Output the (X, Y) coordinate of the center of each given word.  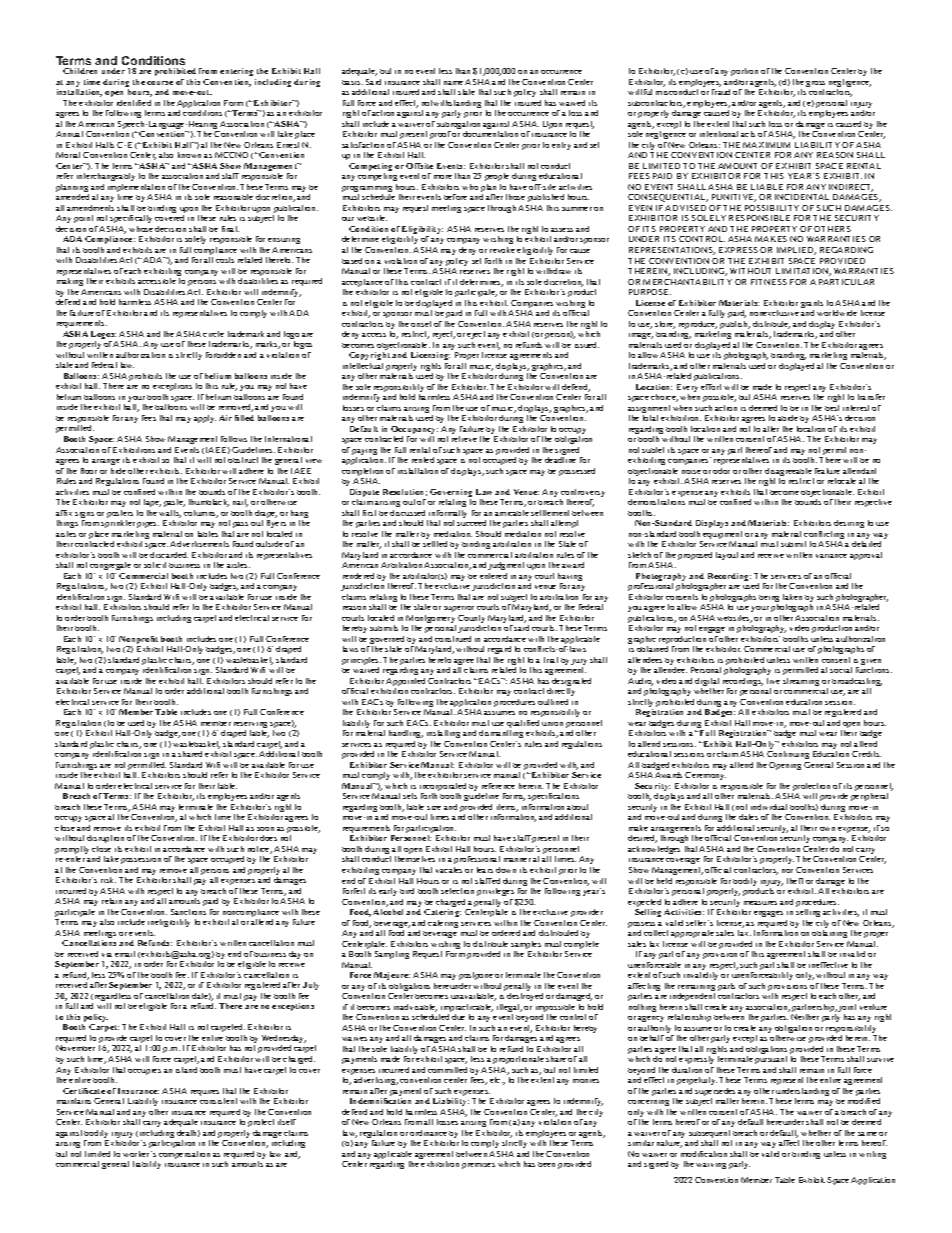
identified (134, 103)
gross (815, 85)
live (773, 681)
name (453, 83)
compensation (184, 1155)
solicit (155, 565)
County (471, 620)
